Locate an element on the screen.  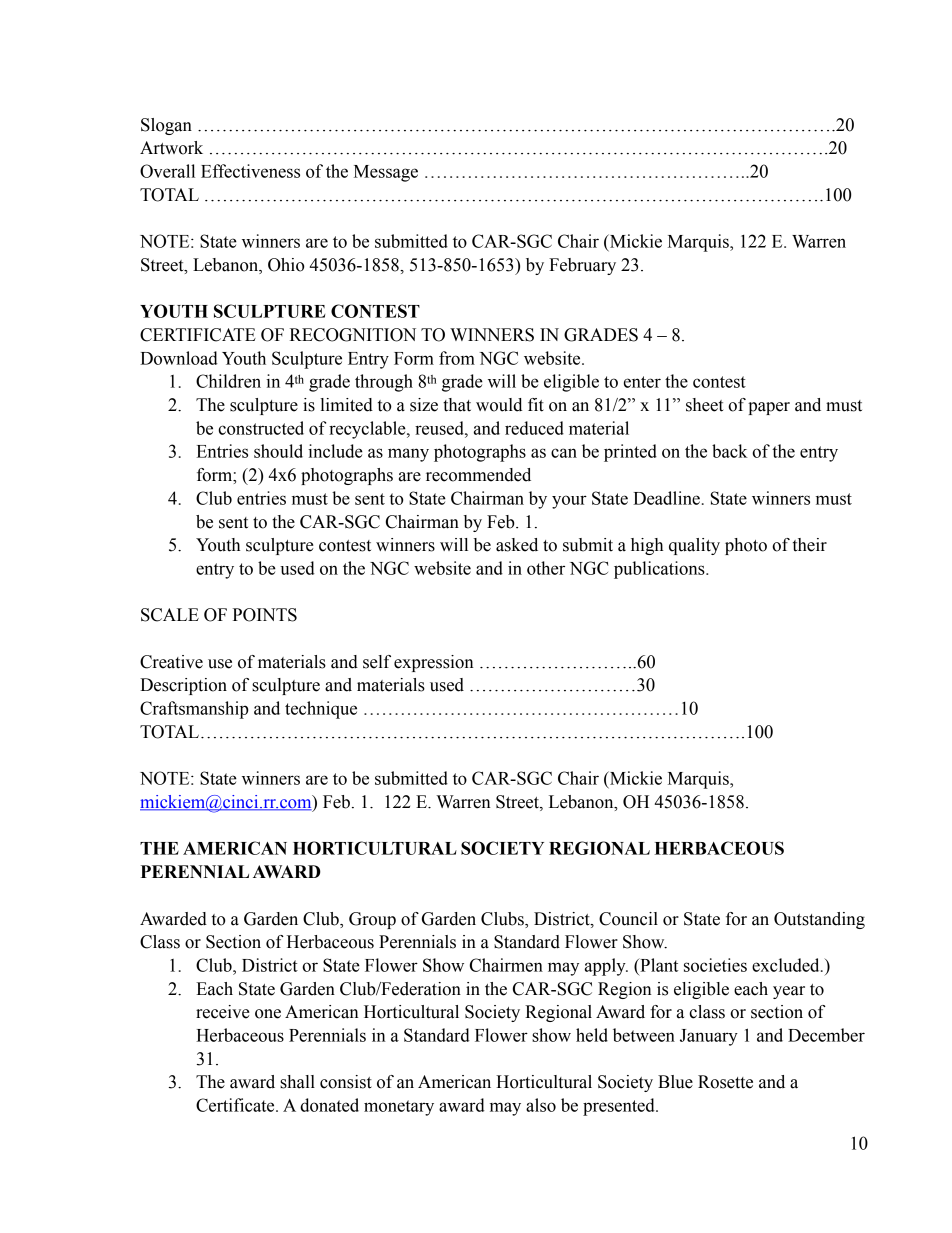
shall is located at coordinates (297, 1082).
